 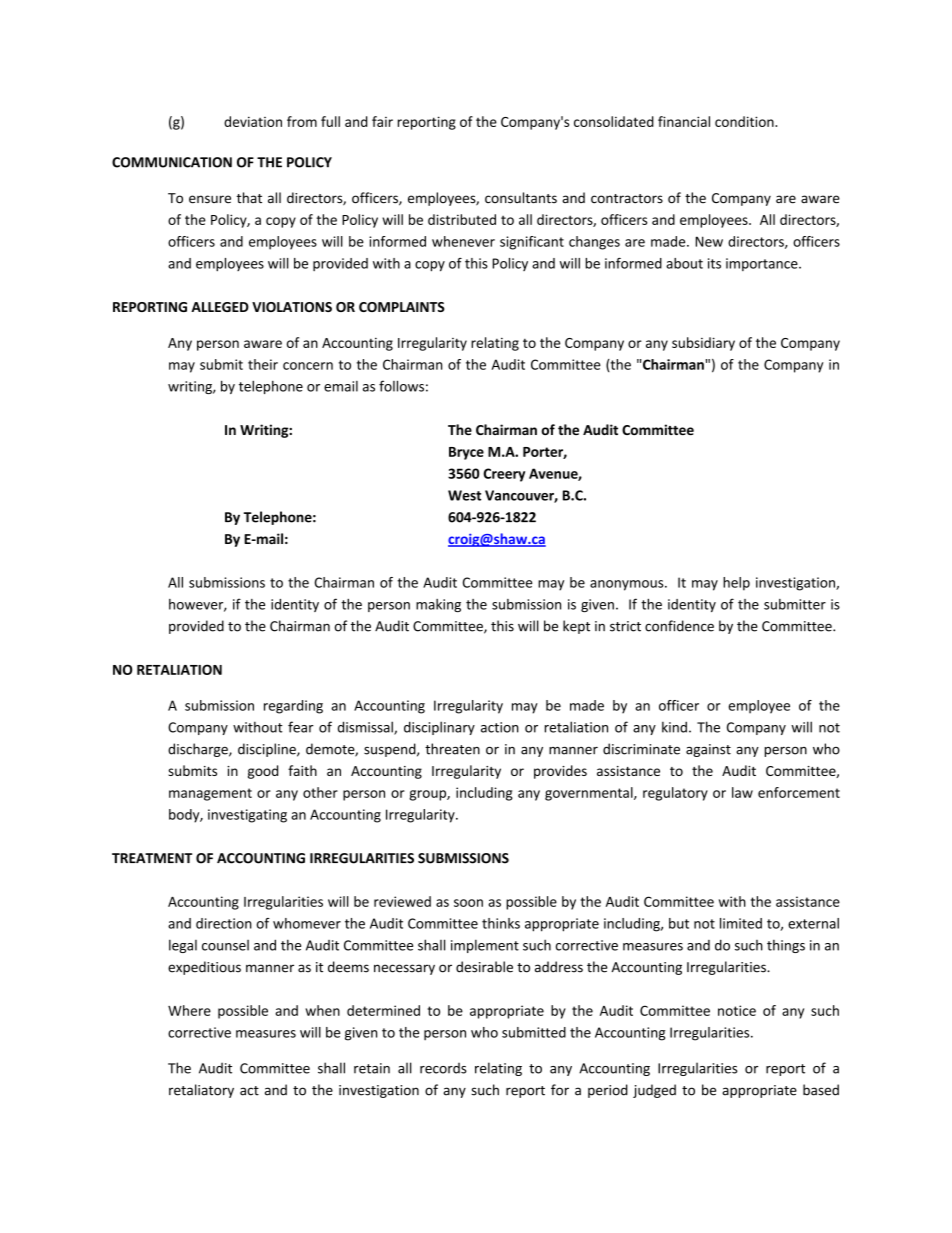 I want to click on records, so click(x=443, y=1068).
